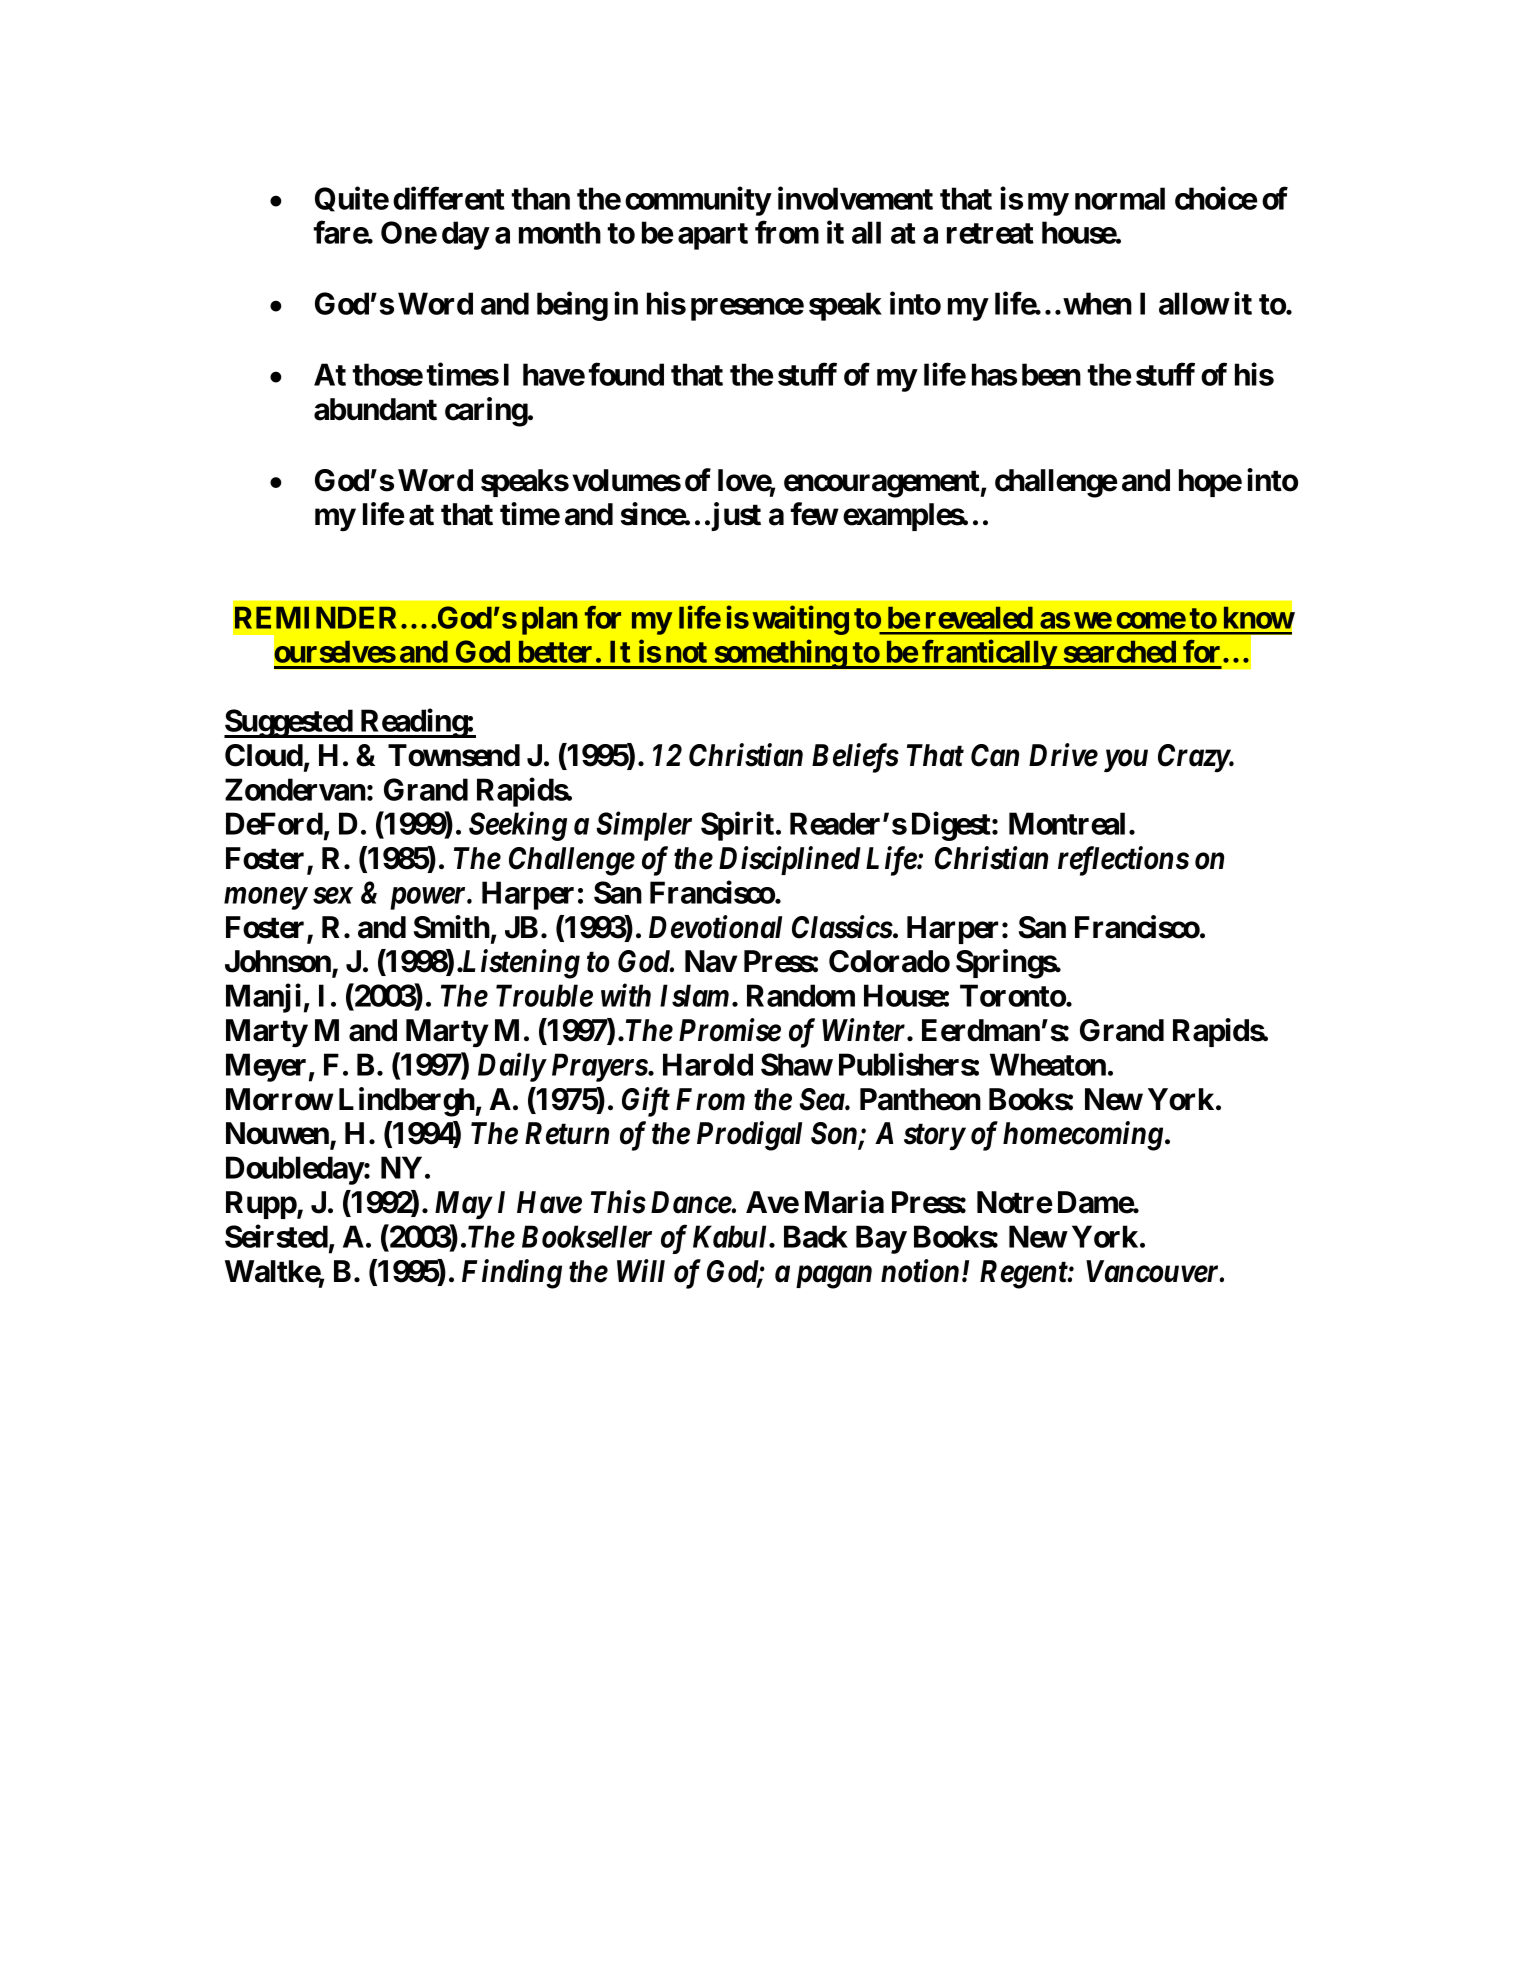  What do you see at coordinates (731, 1236) in the screenshot?
I see `Kabul` at bounding box center [731, 1236].
